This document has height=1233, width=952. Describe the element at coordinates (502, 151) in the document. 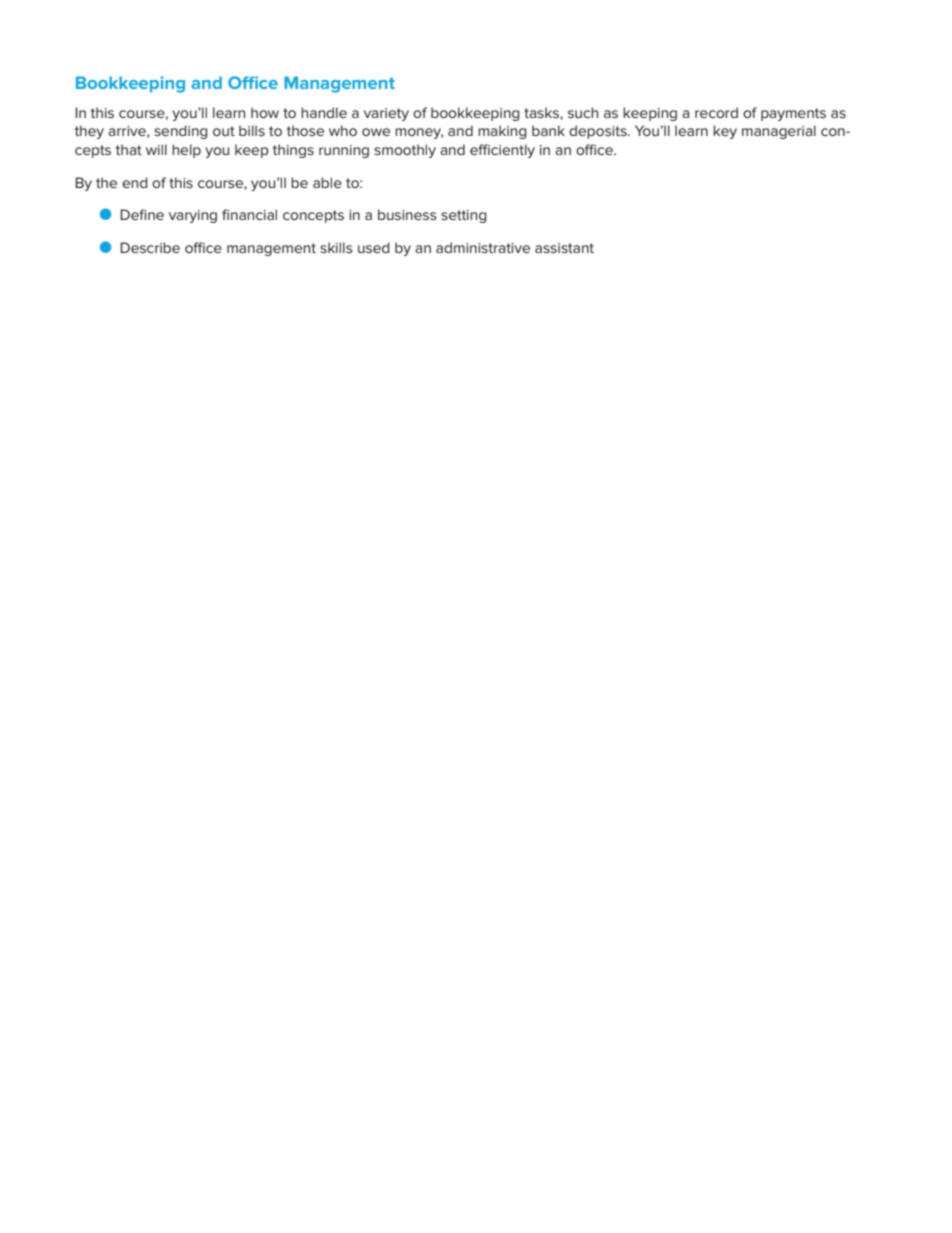

I see `efficiently` at that location.
